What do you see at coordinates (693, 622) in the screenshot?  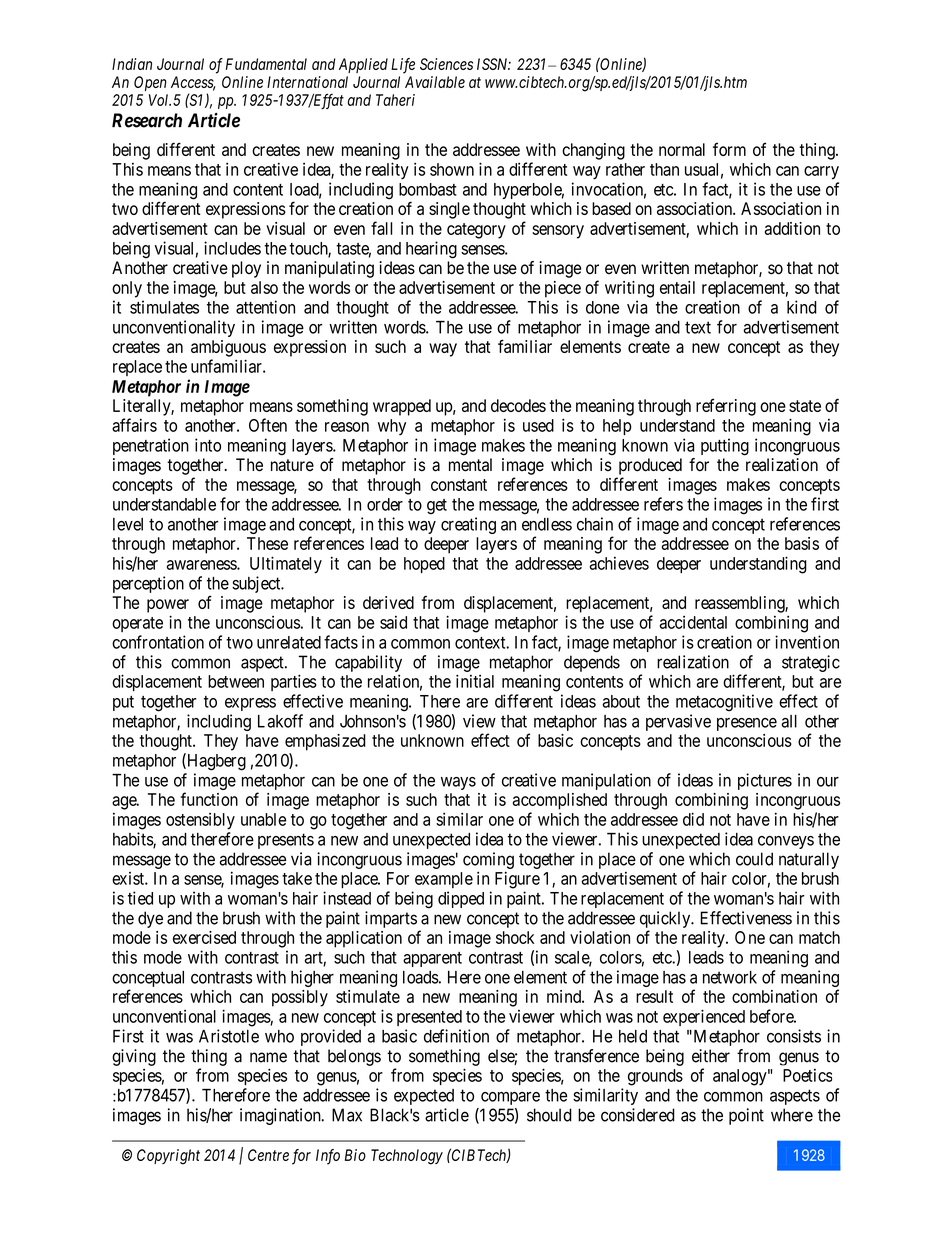 I see `accidental` at bounding box center [693, 622].
